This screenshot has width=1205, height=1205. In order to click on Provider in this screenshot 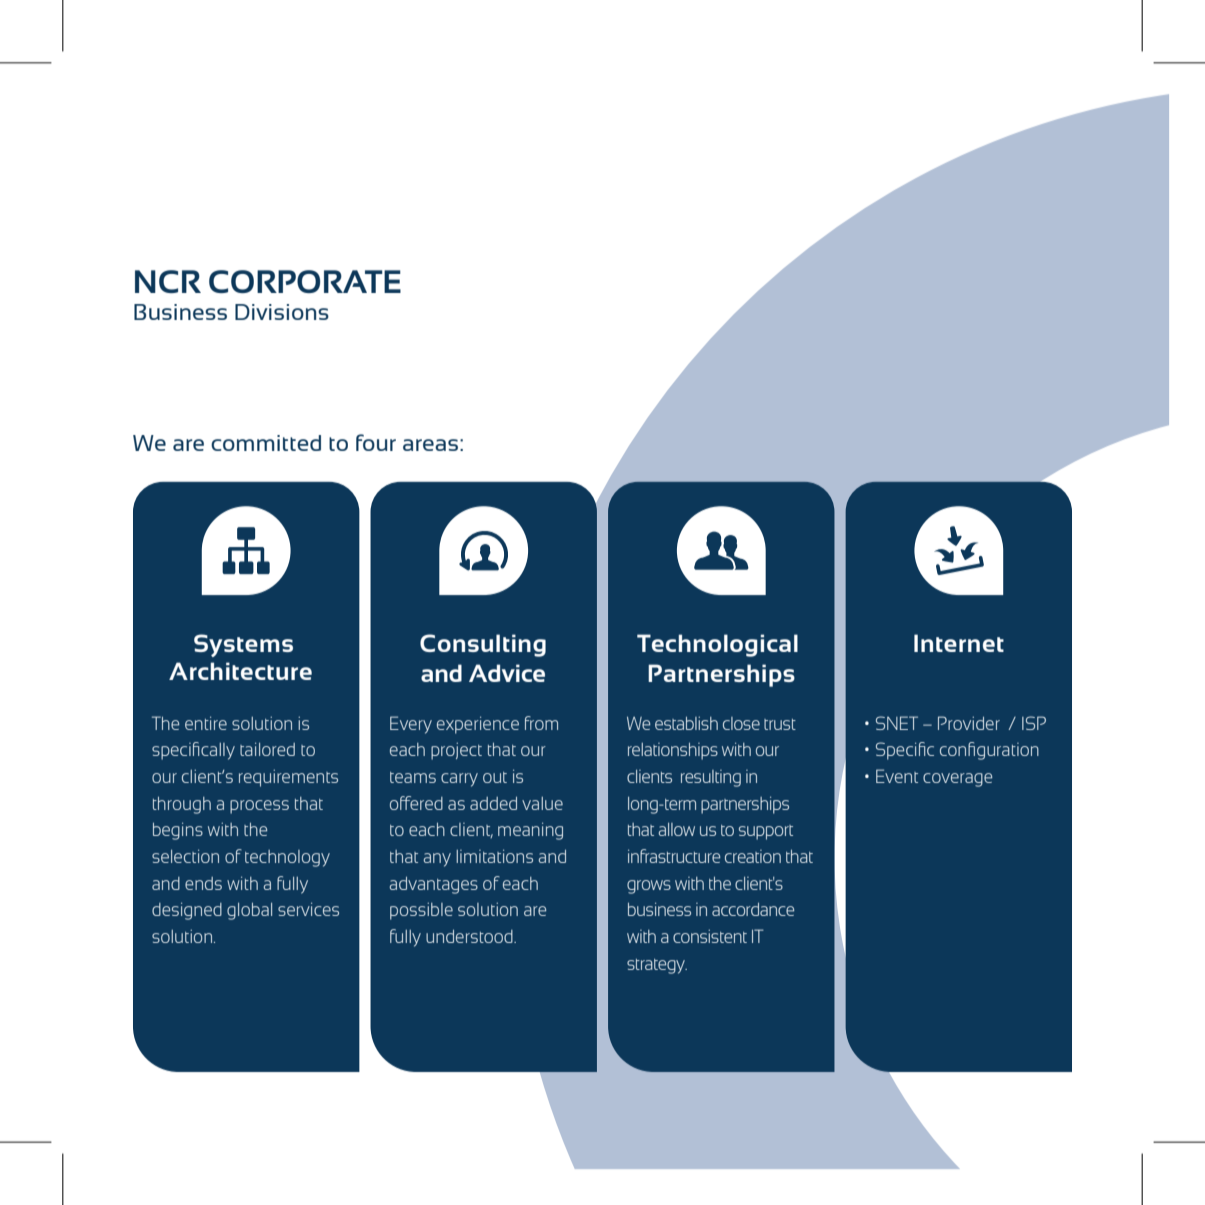, I will do `click(969, 723)`.
